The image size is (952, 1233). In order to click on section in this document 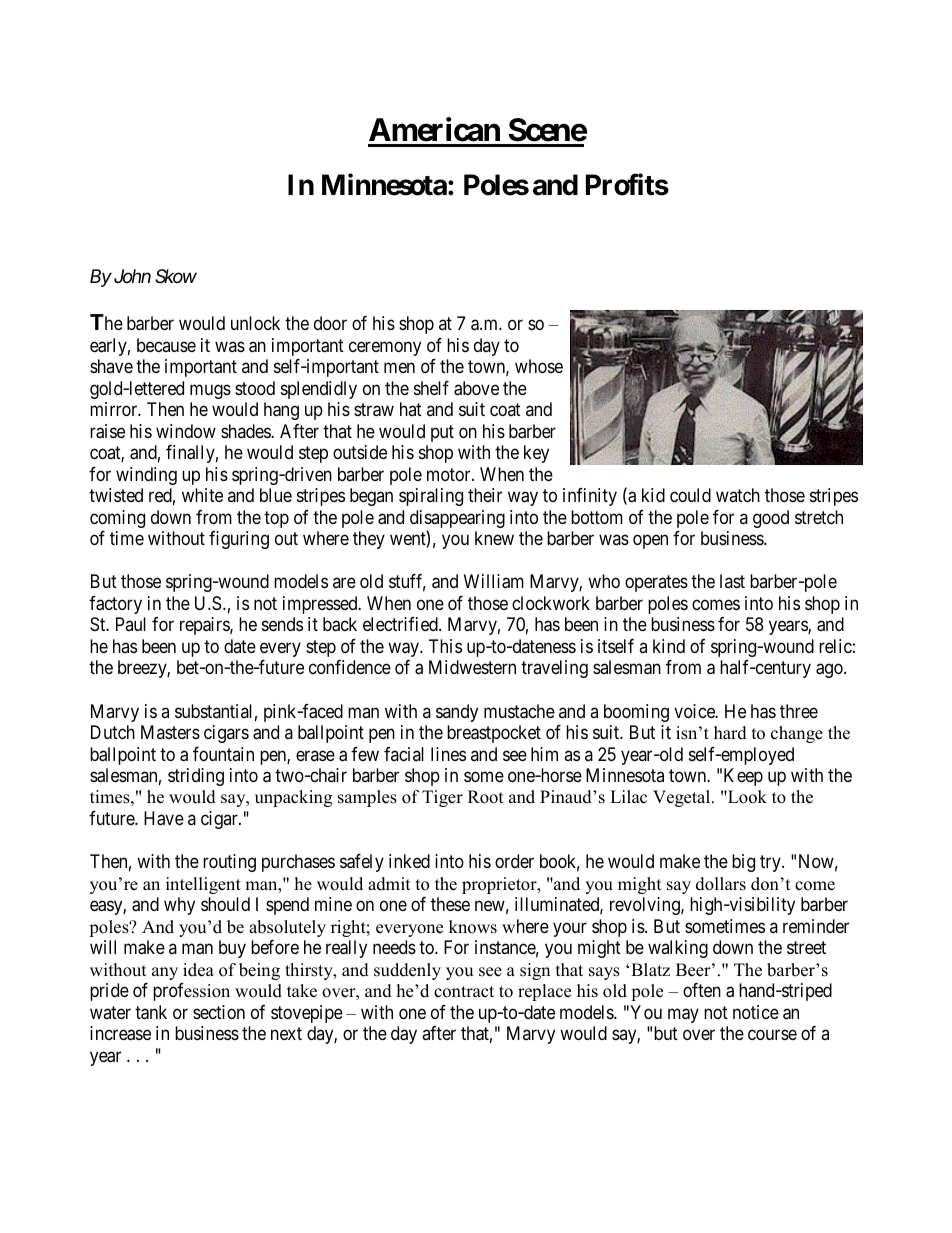, I will do `click(219, 1012)`.
